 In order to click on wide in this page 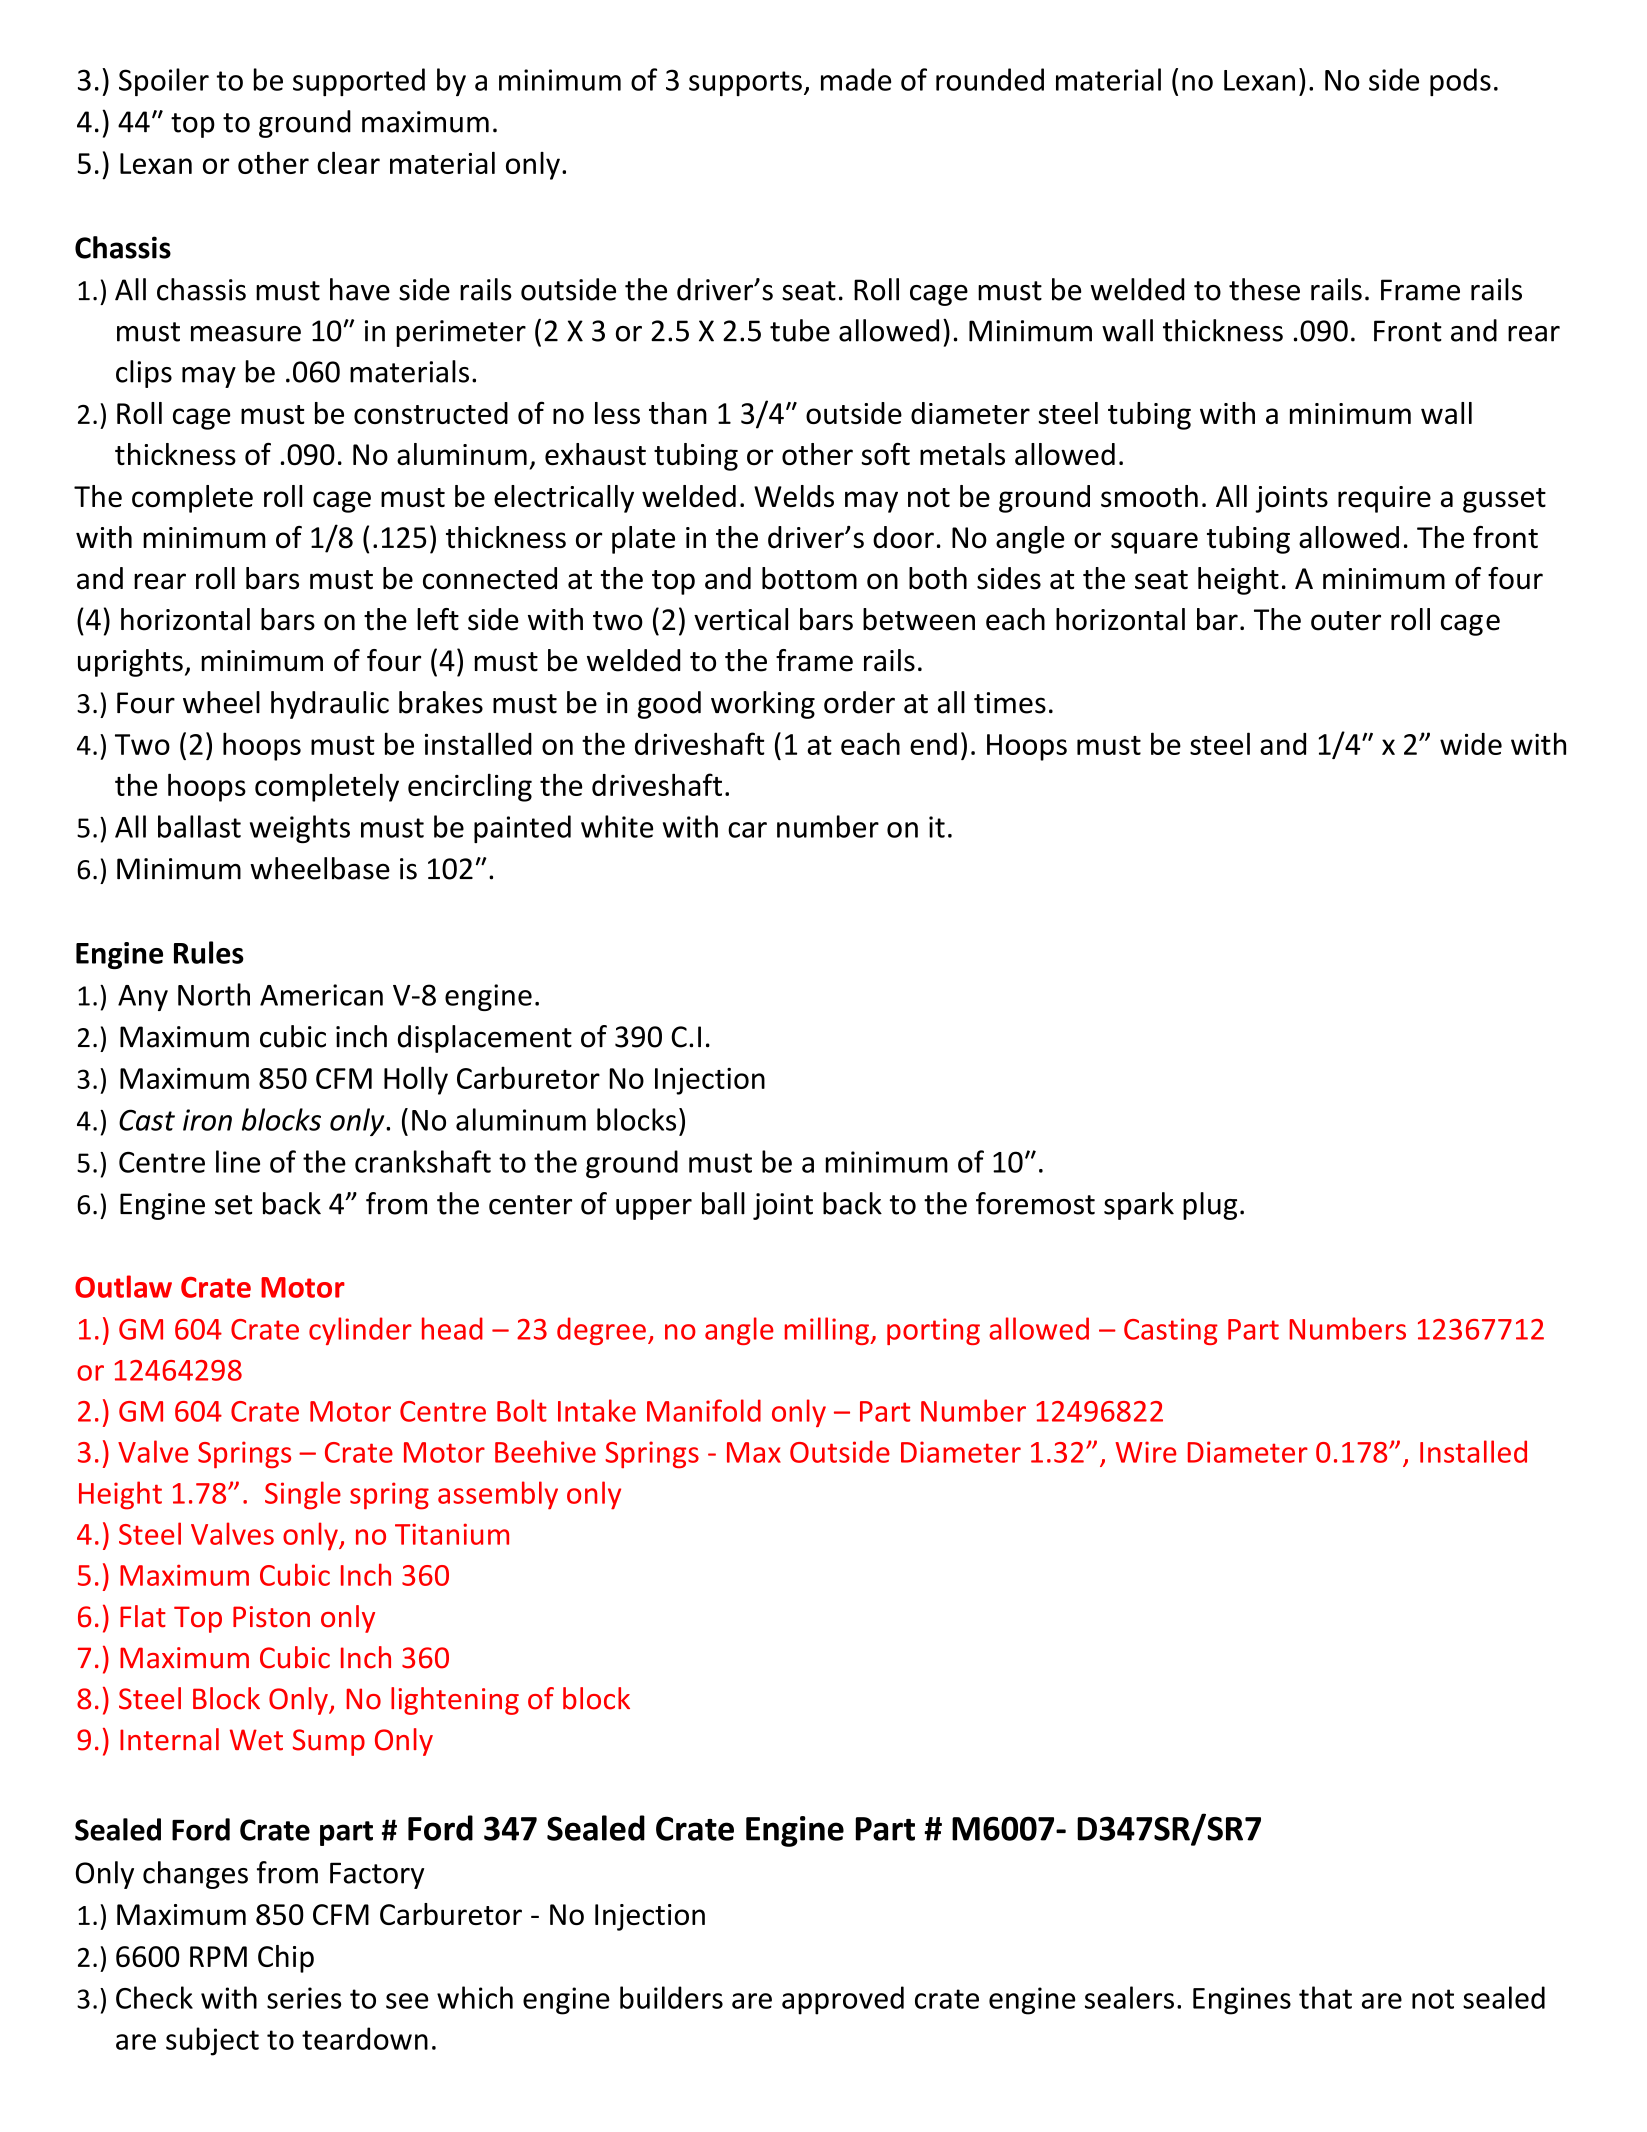, I will do `click(1471, 744)`.
